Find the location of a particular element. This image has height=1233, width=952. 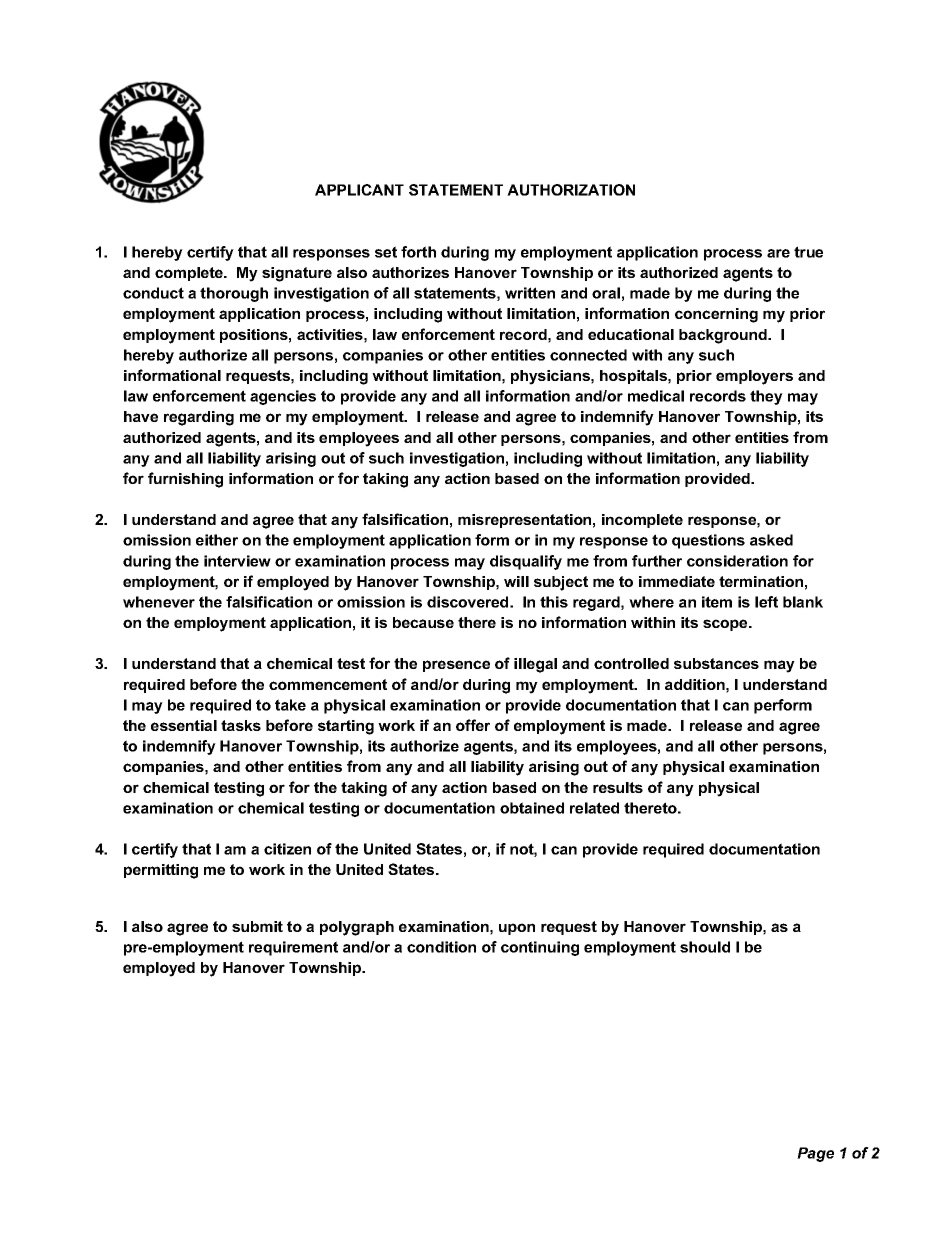

condition is located at coordinates (441, 947).
